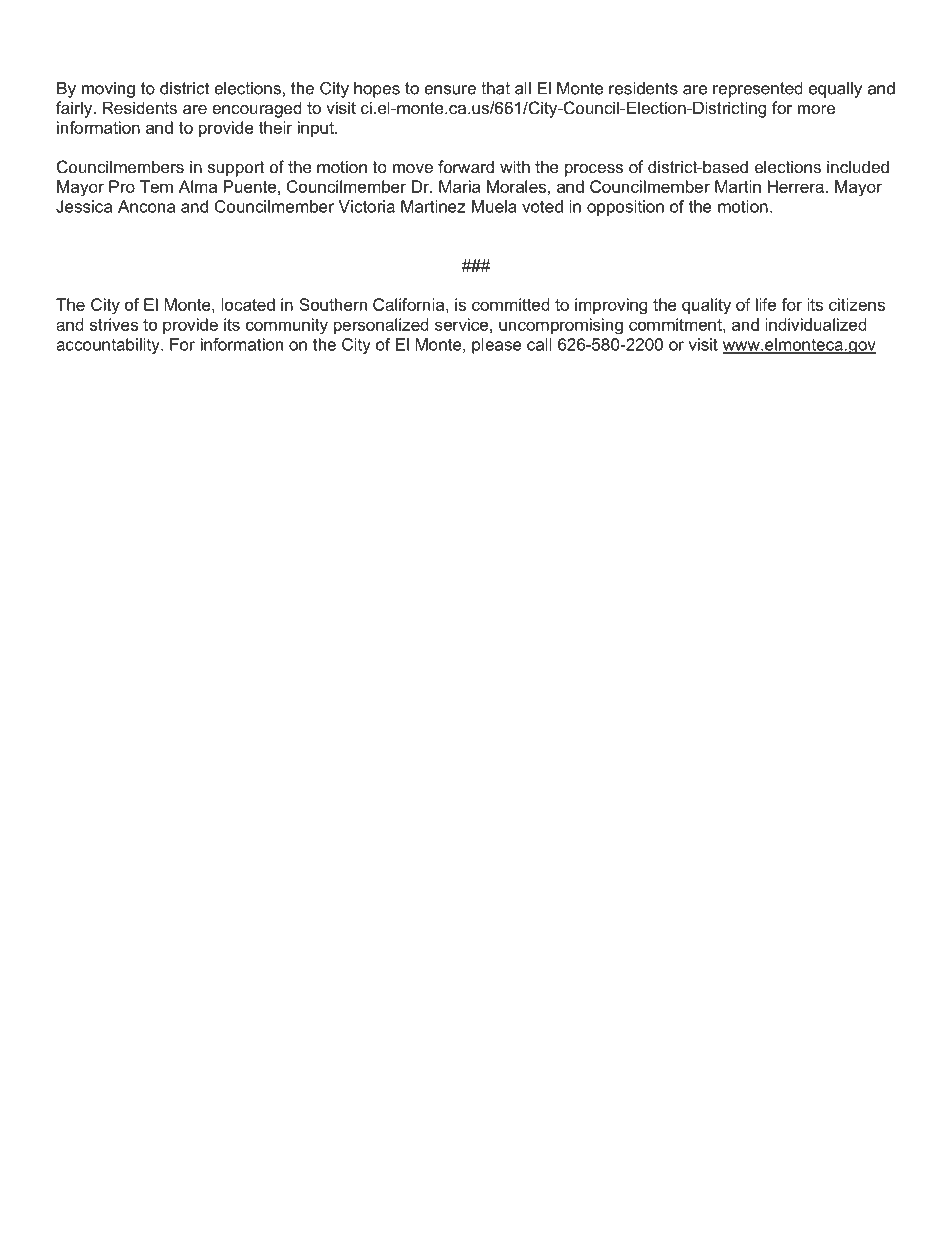 Image resolution: width=952 pixels, height=1233 pixels. What do you see at coordinates (450, 90) in the screenshot?
I see `ensure` at bounding box center [450, 90].
